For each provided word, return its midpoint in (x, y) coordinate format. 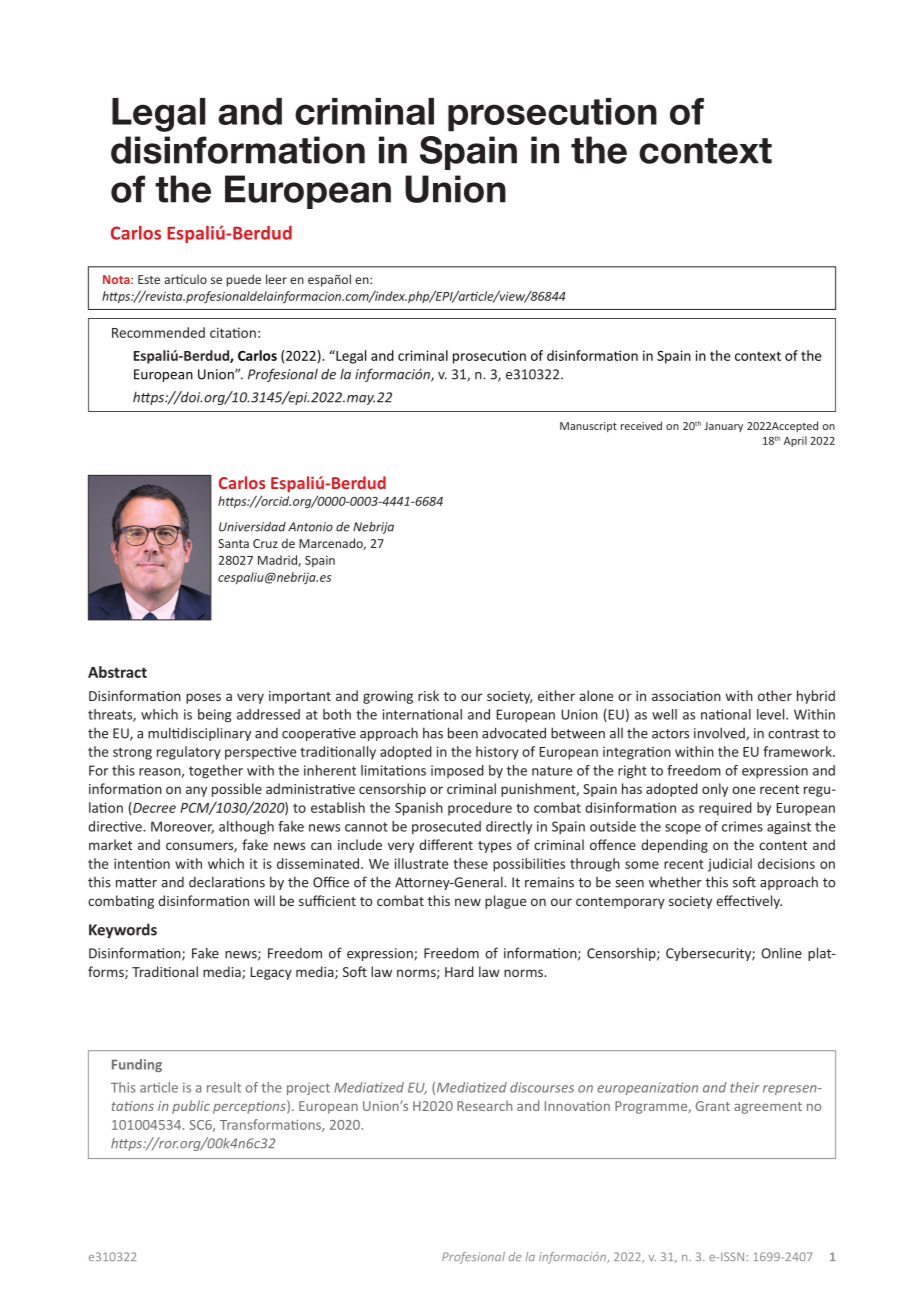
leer (276, 279)
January (723, 427)
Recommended (158, 332)
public (191, 1107)
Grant (713, 1106)
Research (484, 1105)
